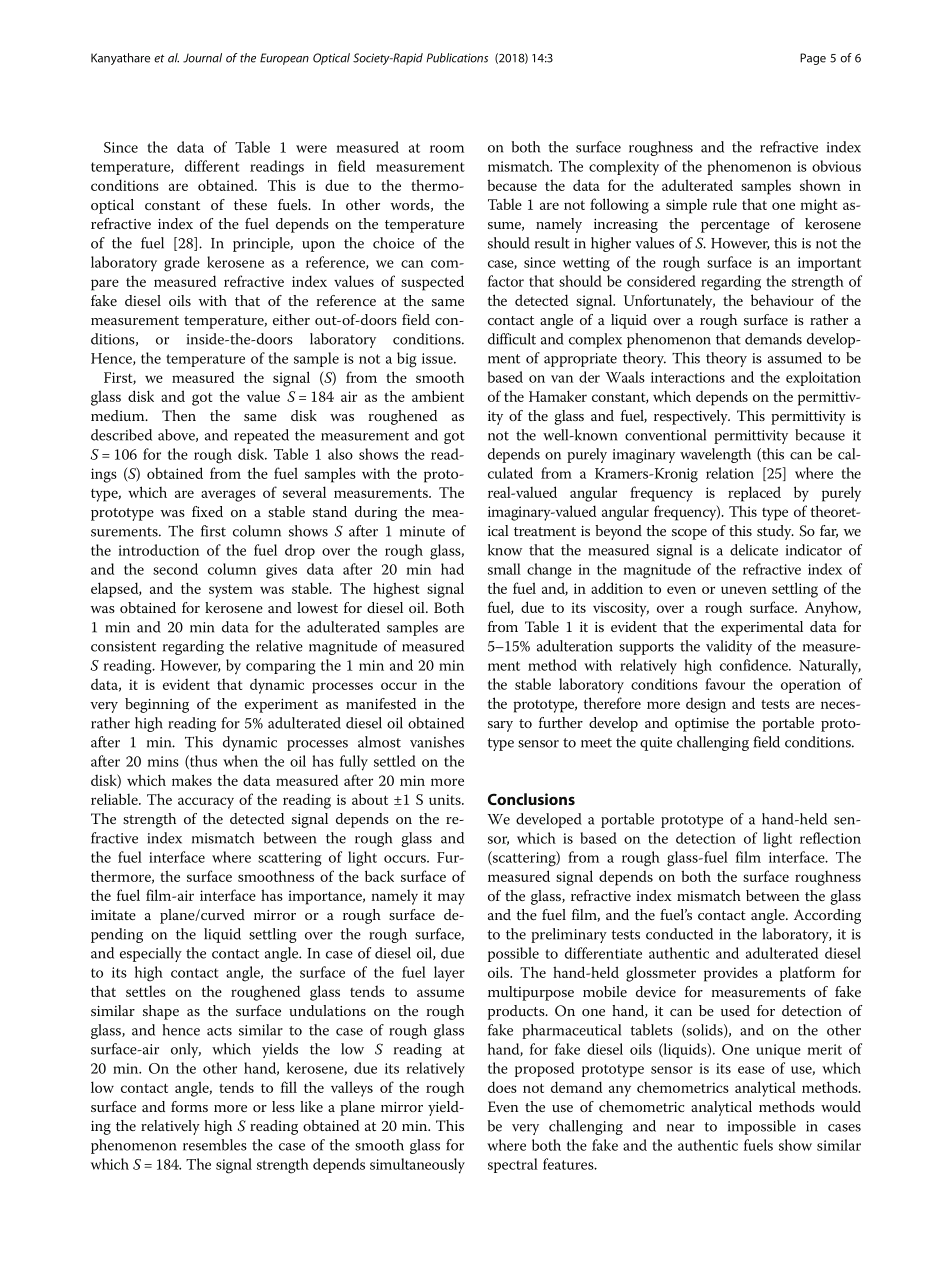 The height and width of the document is (1265, 952). Describe the element at coordinates (702, 725) in the document. I see `optimise` at that location.
